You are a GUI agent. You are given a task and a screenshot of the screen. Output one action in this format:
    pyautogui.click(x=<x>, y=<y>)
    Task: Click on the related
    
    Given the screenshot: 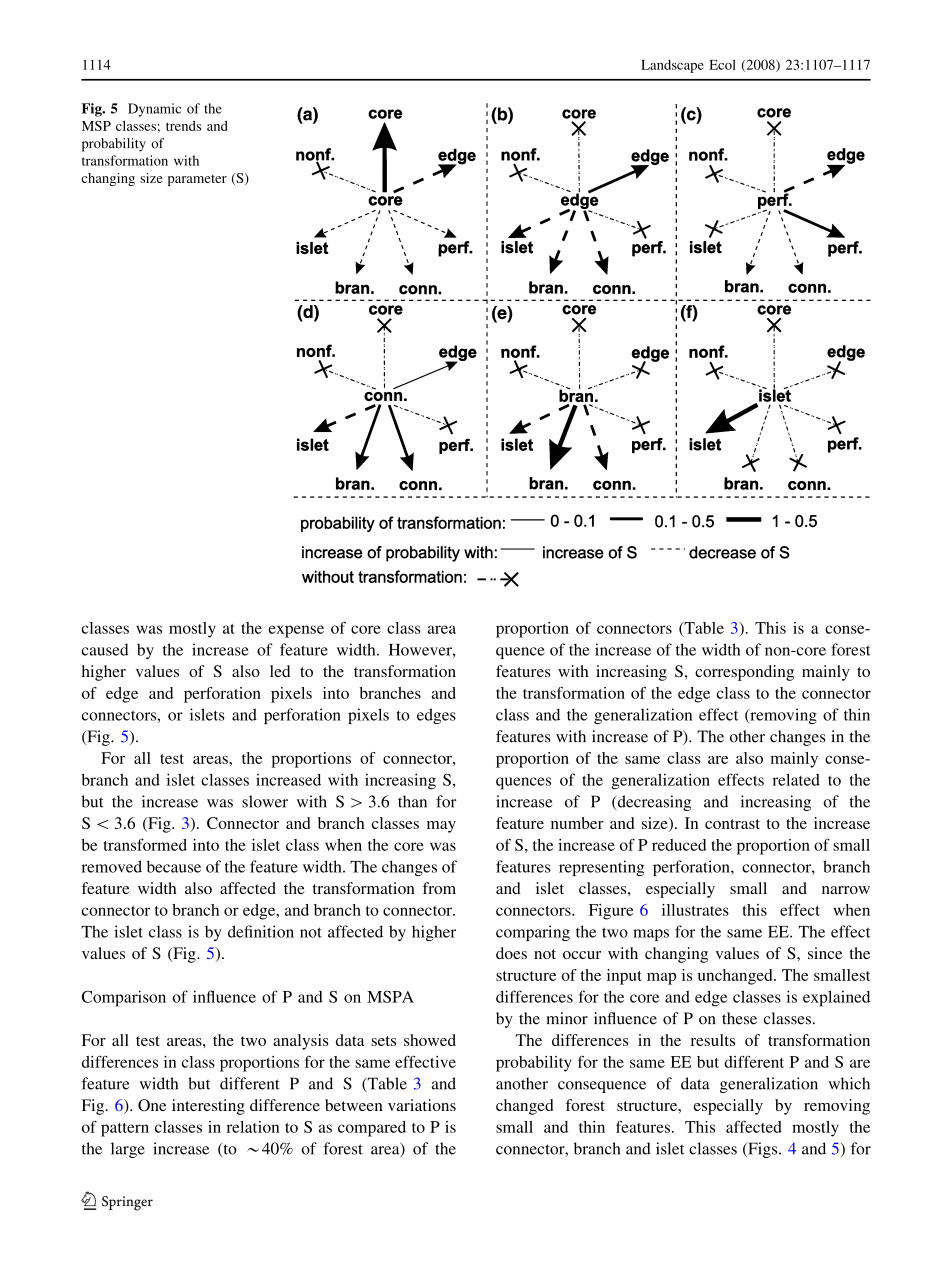 What is the action you would take?
    pyautogui.click(x=796, y=779)
